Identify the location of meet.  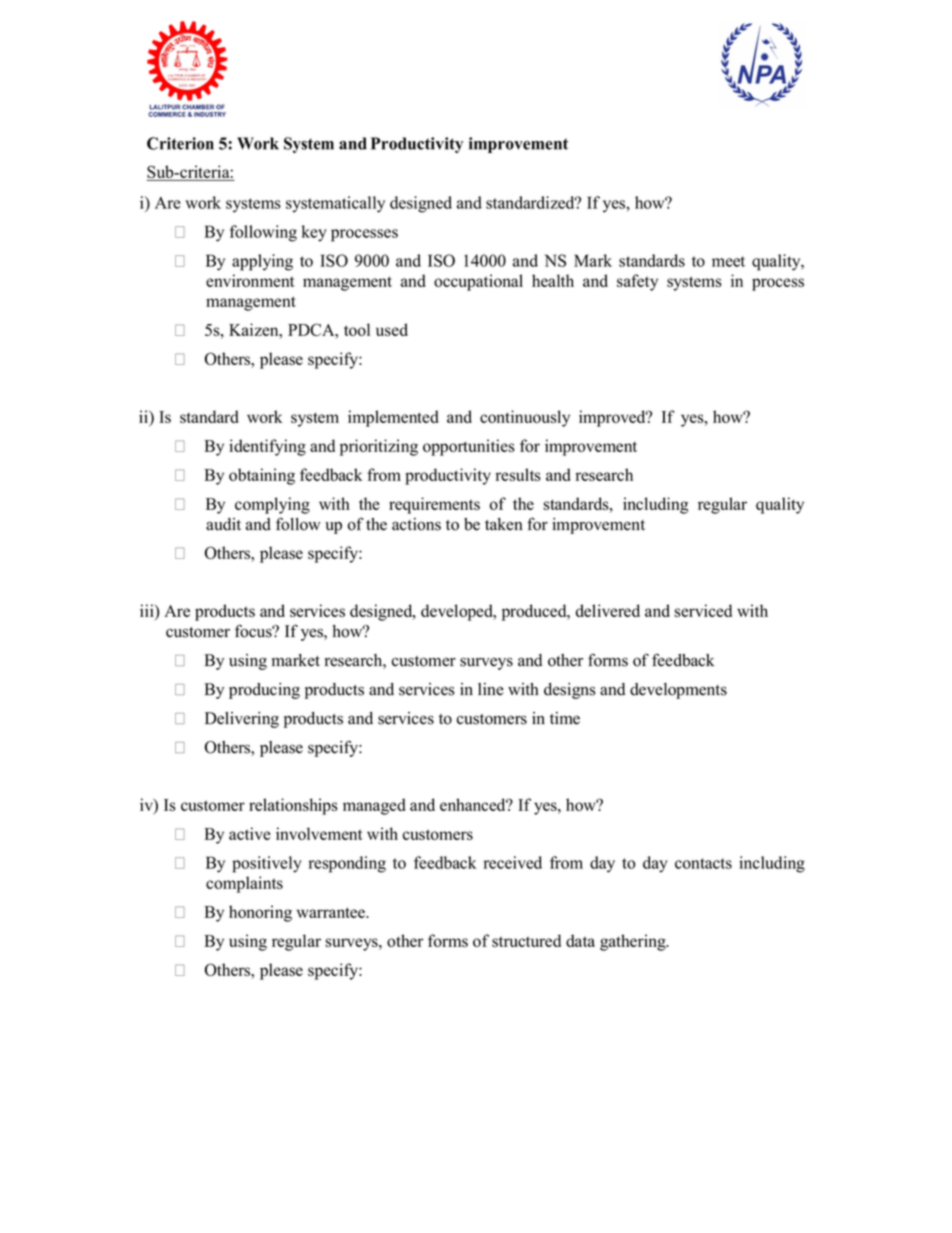
(728, 261).
